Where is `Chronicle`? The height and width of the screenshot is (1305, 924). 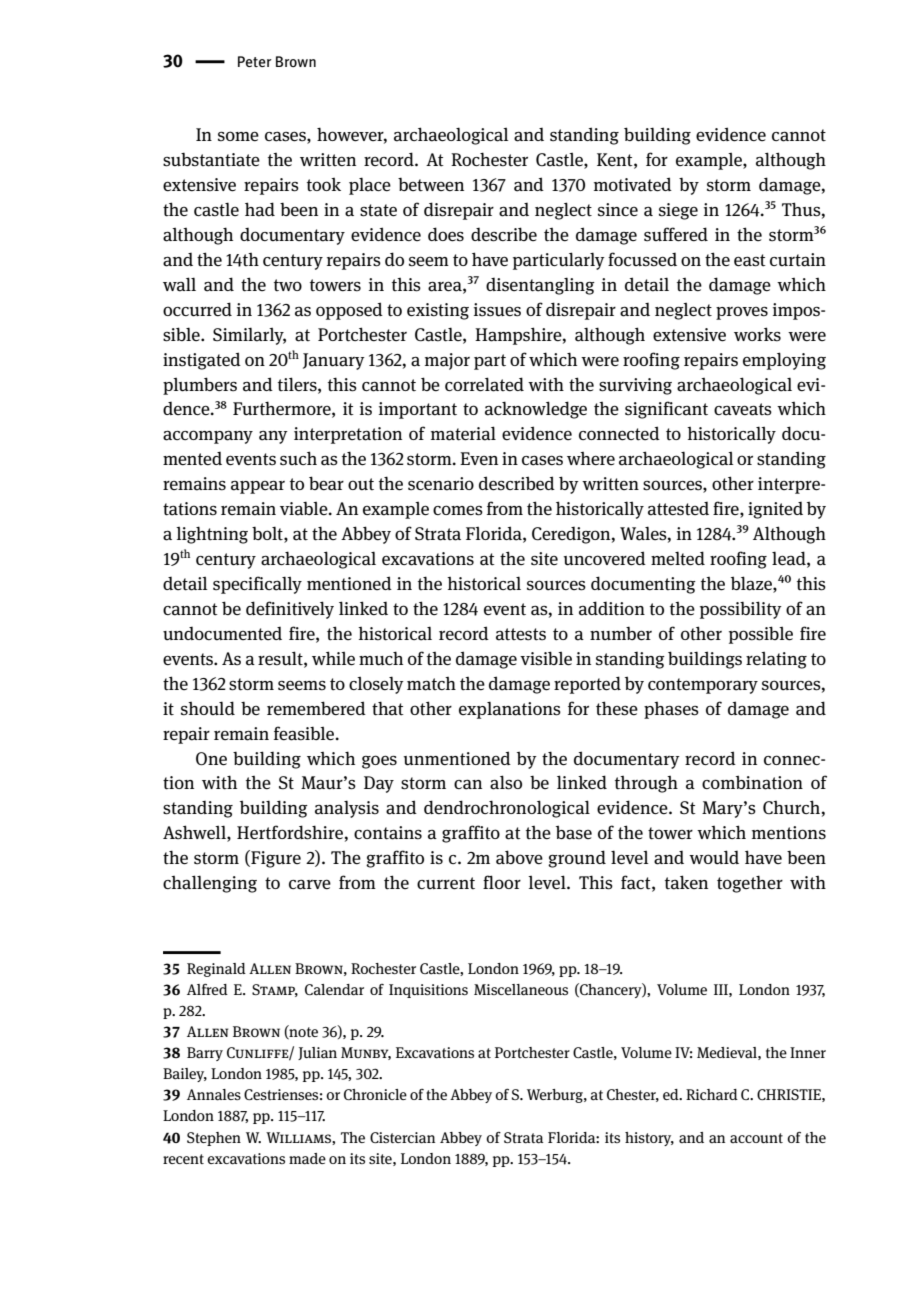 Chronicle is located at coordinates (375, 1094).
